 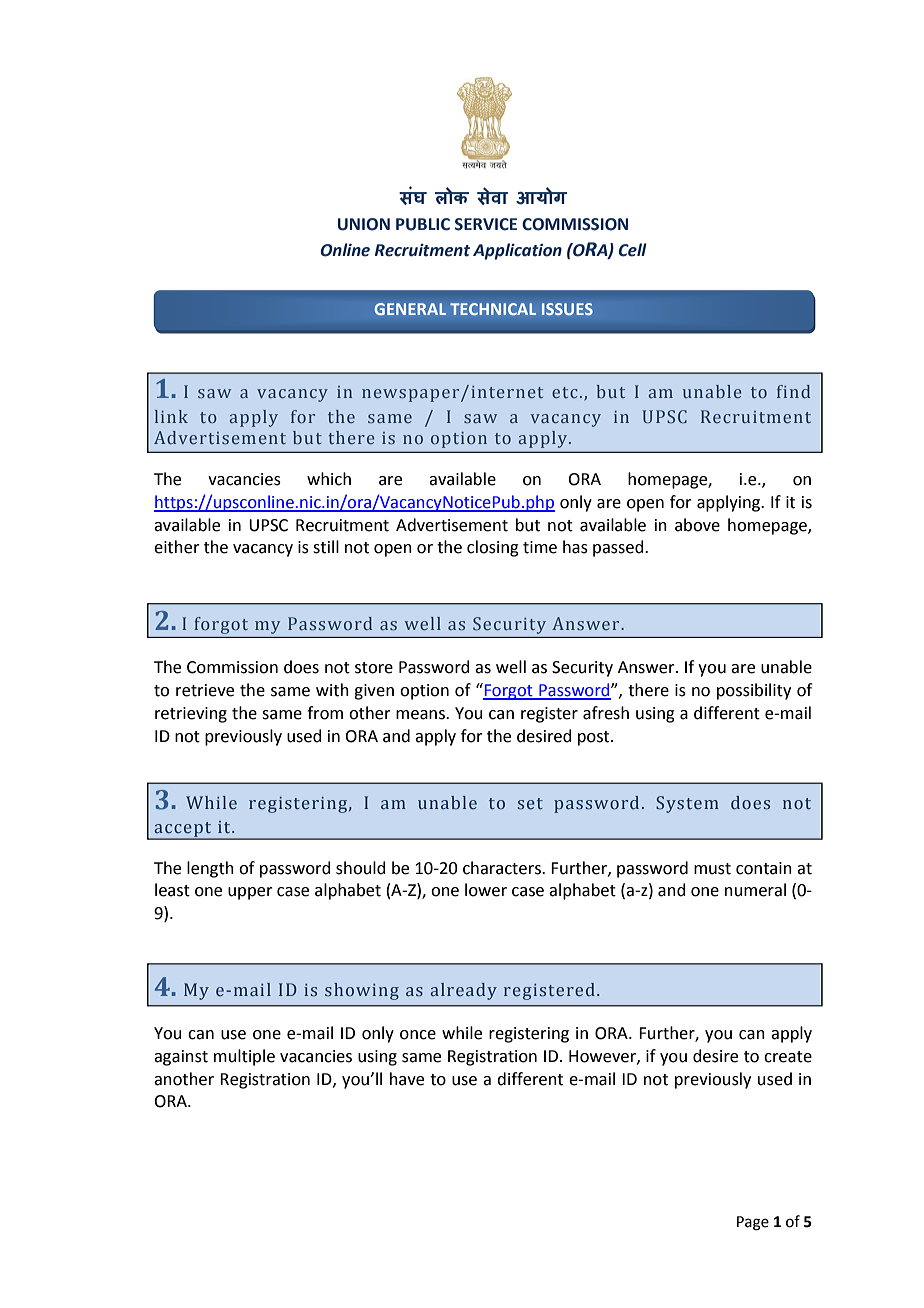 What do you see at coordinates (697, 525) in the screenshot?
I see `above` at bounding box center [697, 525].
